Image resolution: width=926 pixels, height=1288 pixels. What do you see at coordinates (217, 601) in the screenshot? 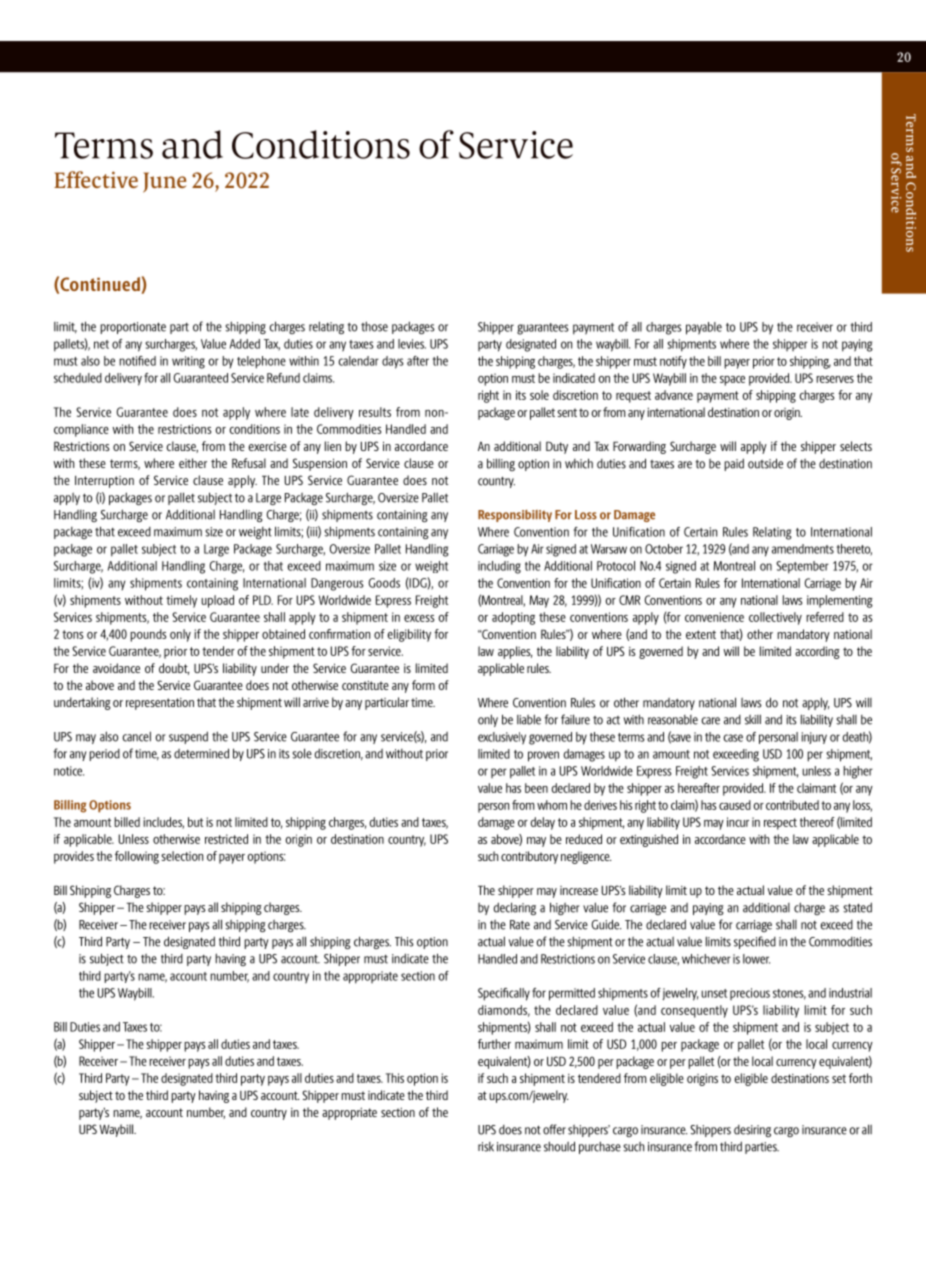
I see `upload` at bounding box center [217, 601].
